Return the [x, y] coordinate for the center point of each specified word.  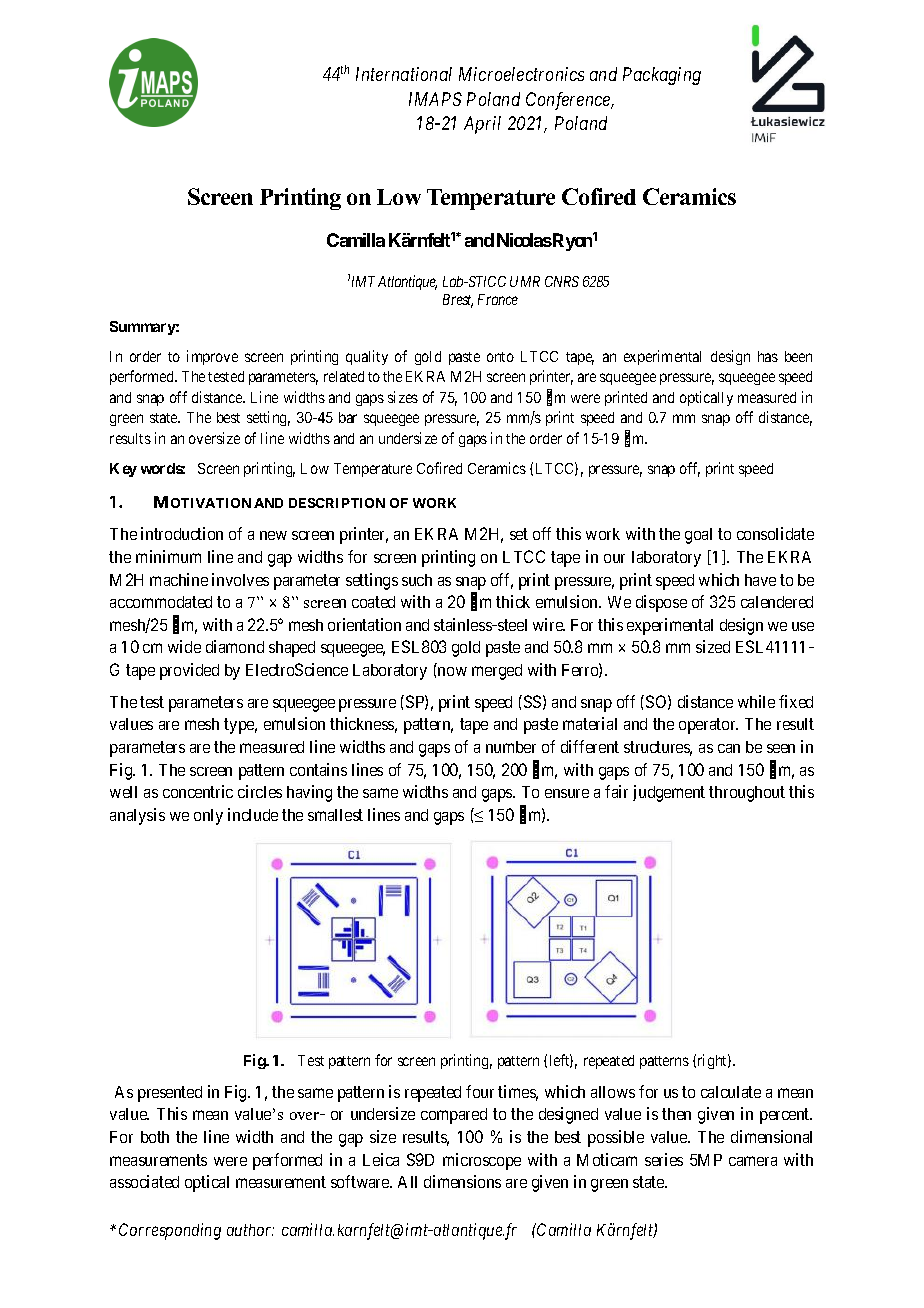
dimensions [462, 1181]
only [208, 817]
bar [348, 417]
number [511, 747]
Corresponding [170, 1231]
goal [698, 536]
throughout [747, 794]
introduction [182, 533]
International [404, 74]
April [482, 125]
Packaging [662, 76]
